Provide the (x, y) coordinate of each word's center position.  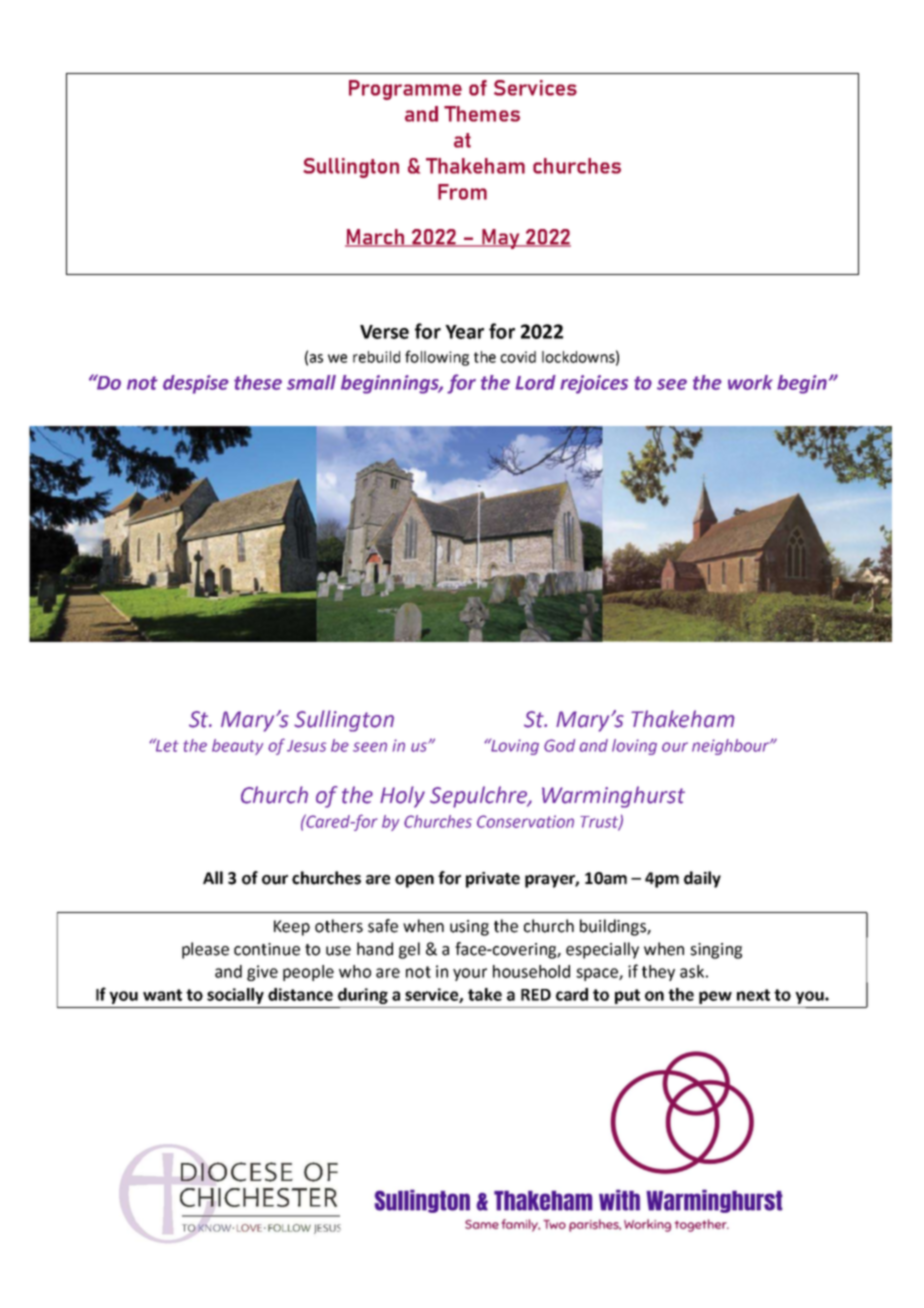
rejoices (594, 384)
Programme (405, 90)
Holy (402, 797)
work (750, 382)
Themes (482, 114)
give (262, 973)
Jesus (306, 746)
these (258, 382)
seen (370, 747)
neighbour (731, 747)
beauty (237, 747)
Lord (535, 382)
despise (196, 384)
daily (702, 879)
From (462, 192)
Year (464, 332)
